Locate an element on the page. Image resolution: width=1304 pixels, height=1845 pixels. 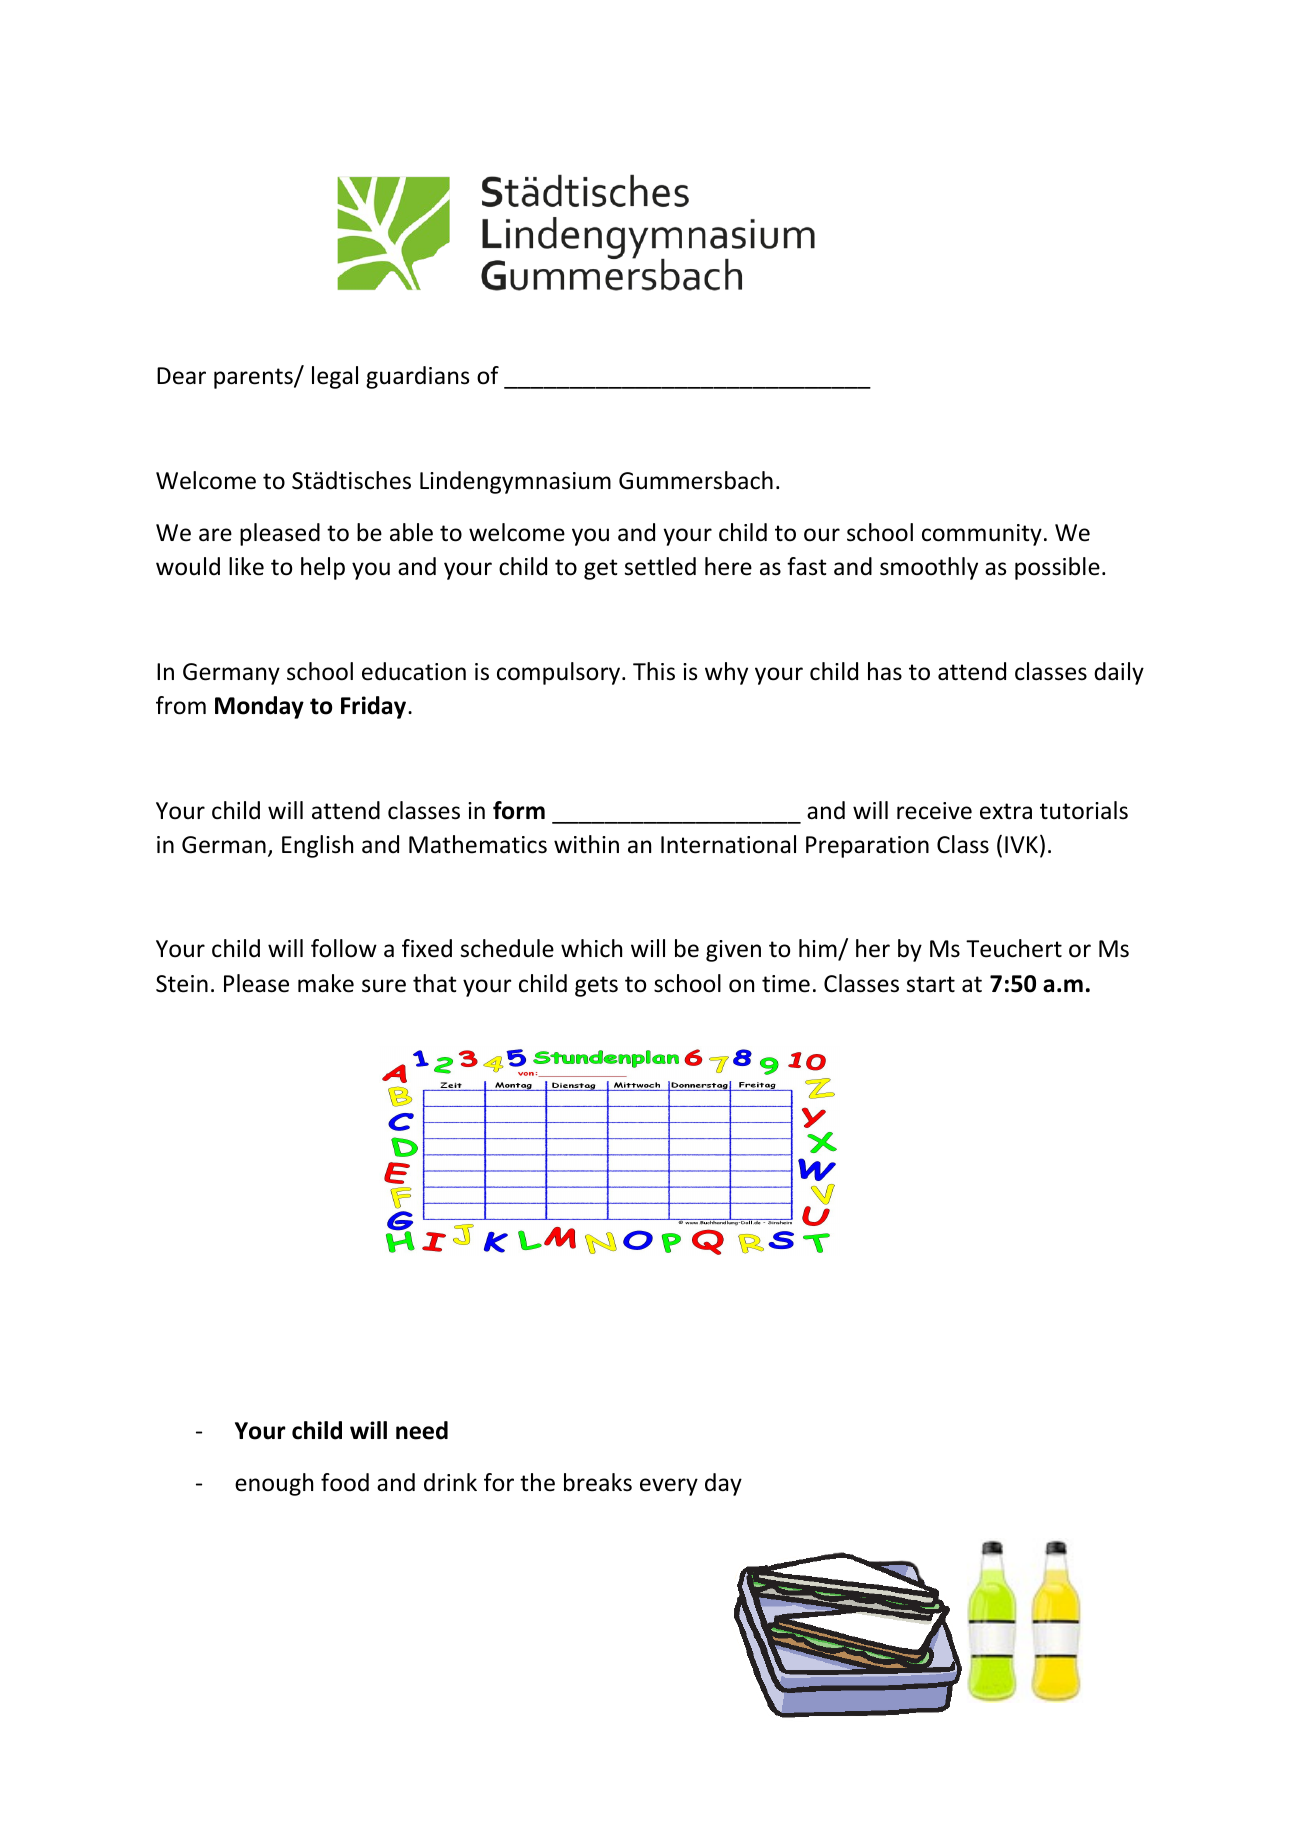
follow is located at coordinates (344, 948).
